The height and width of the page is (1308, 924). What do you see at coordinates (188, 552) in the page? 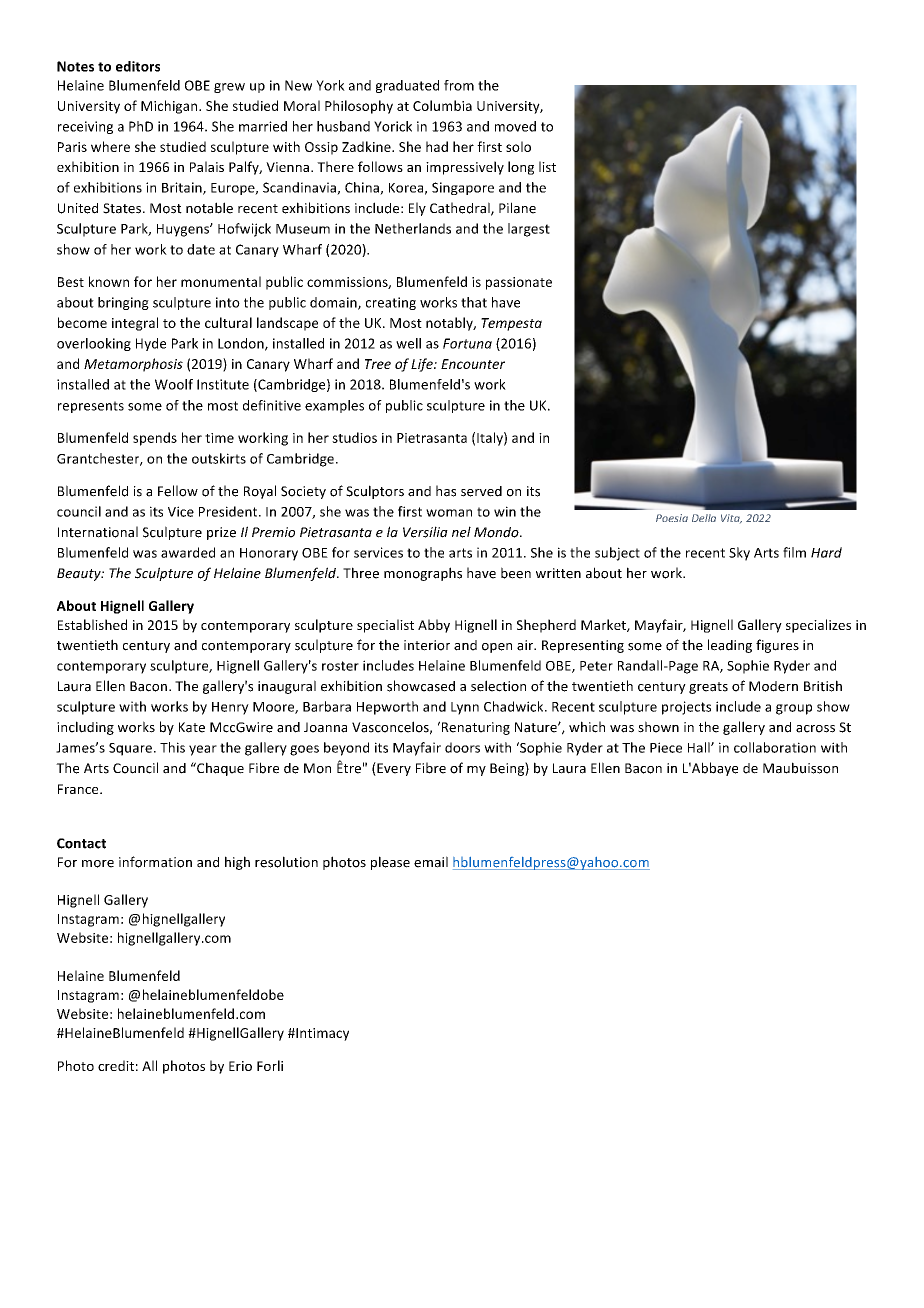
I see `awarded` at bounding box center [188, 552].
